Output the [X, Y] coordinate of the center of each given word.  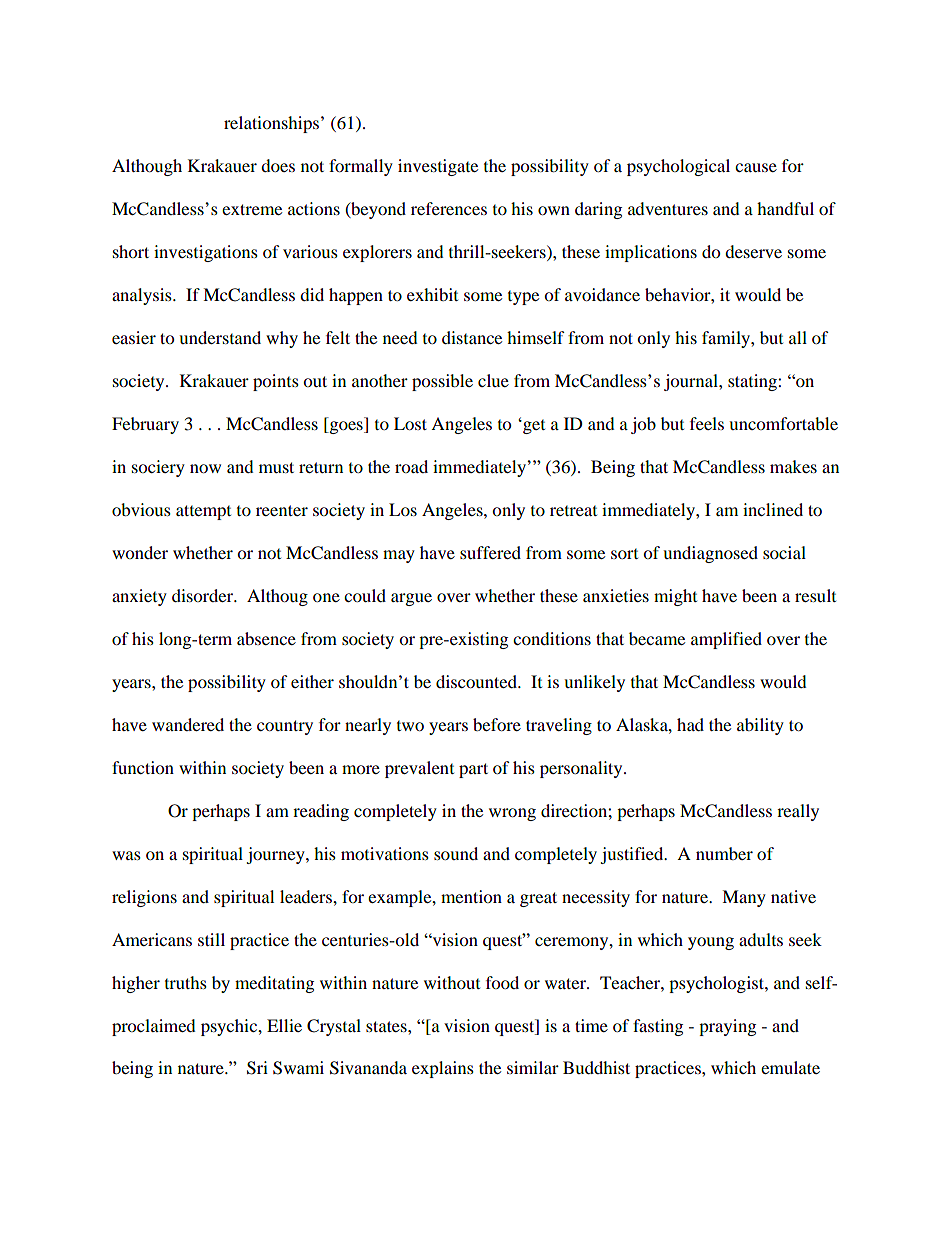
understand [220, 337]
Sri [257, 1068]
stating [753, 382]
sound [456, 853]
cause [756, 167]
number [724, 853]
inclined [773, 509]
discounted [477, 681]
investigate [438, 167]
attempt [203, 512]
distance [472, 337]
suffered [490, 552]
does [278, 165]
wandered [188, 724]
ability [760, 726]
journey [276, 855]
